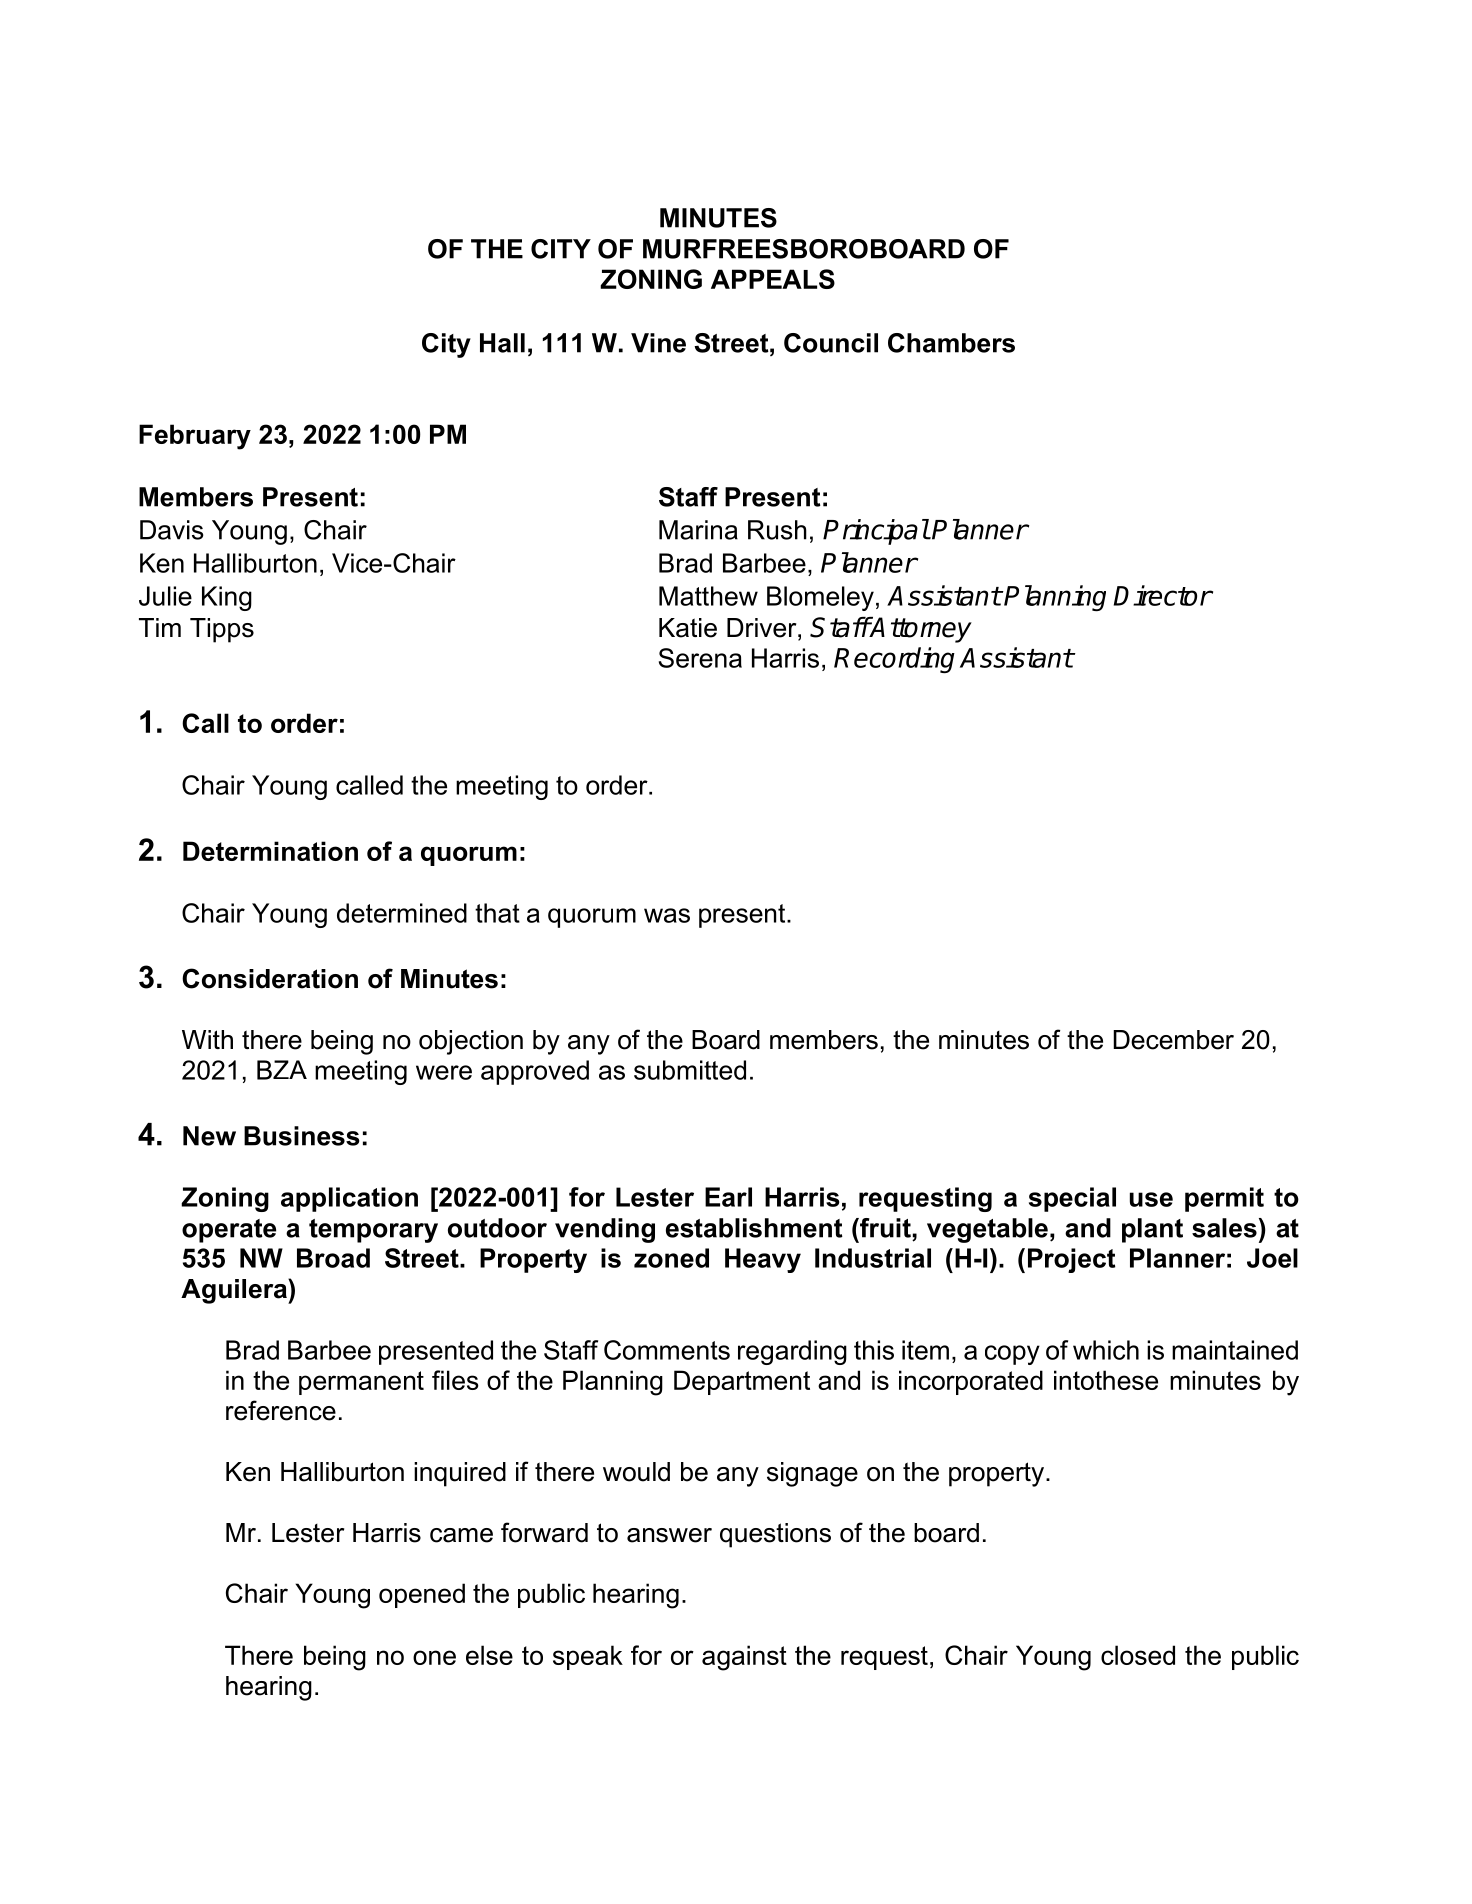 Image resolution: width=1472 pixels, height=1904 pixels. Describe the element at coordinates (951, 343) in the image. I see `Chambers` at that location.
